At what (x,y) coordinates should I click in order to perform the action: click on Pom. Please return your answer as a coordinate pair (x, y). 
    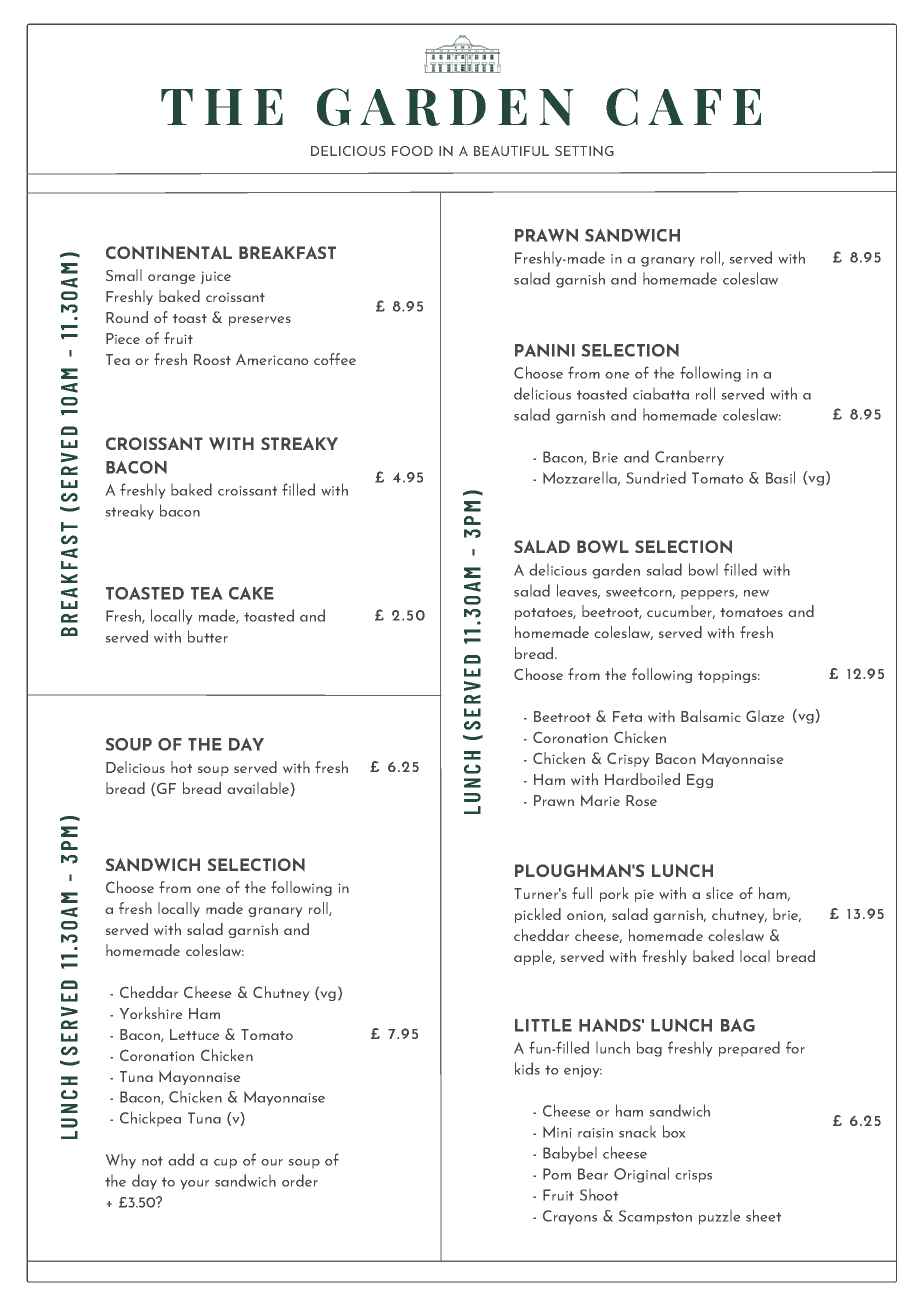
    Looking at the image, I should click on (557, 1174).
